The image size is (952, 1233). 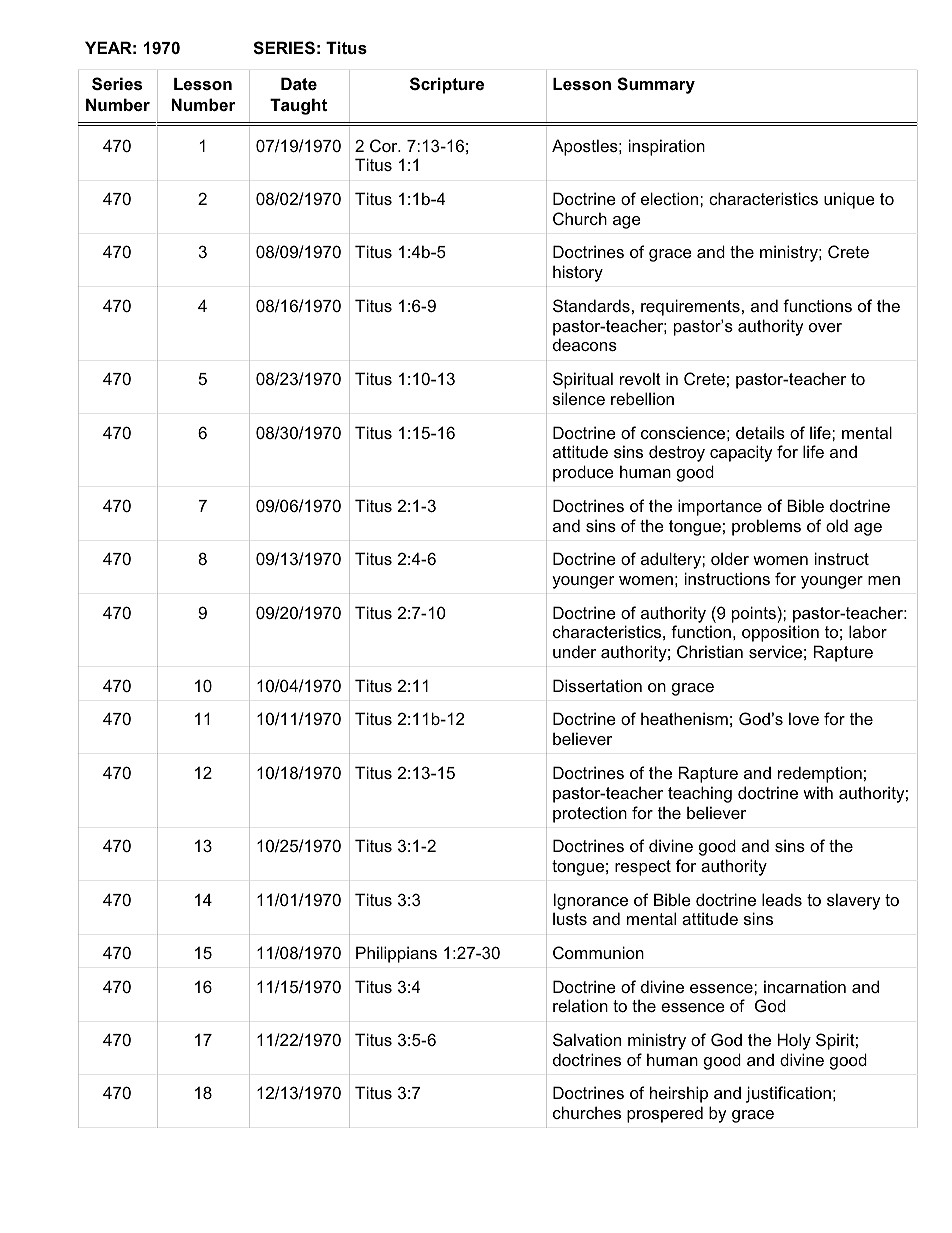 I want to click on protection, so click(x=590, y=814).
